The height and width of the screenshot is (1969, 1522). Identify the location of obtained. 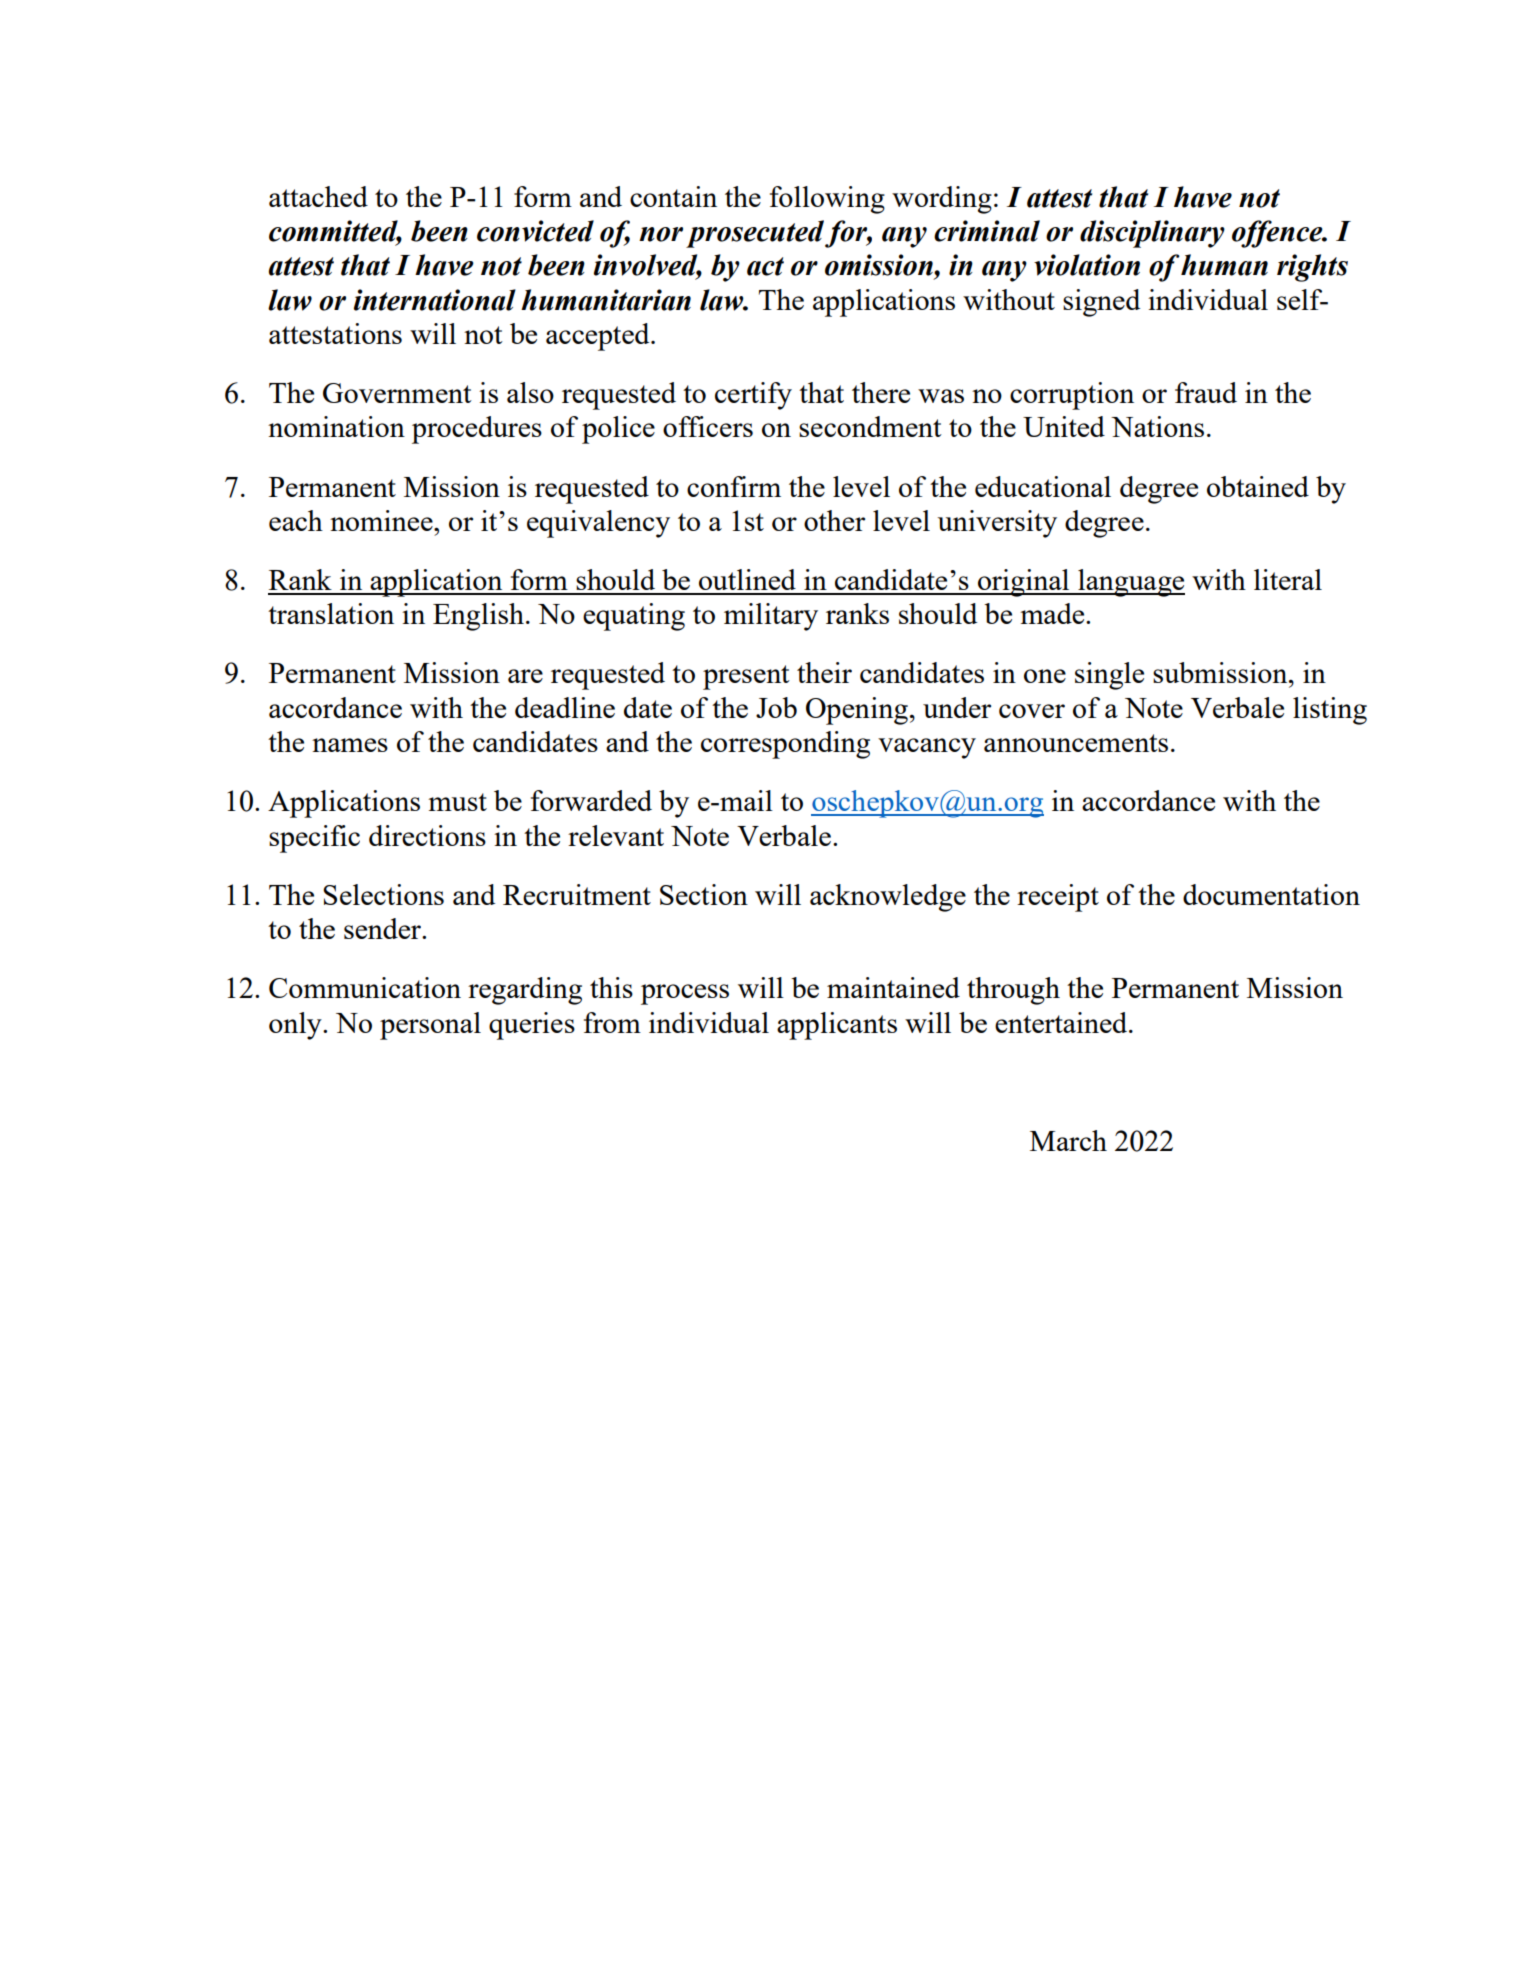
(1258, 486).
